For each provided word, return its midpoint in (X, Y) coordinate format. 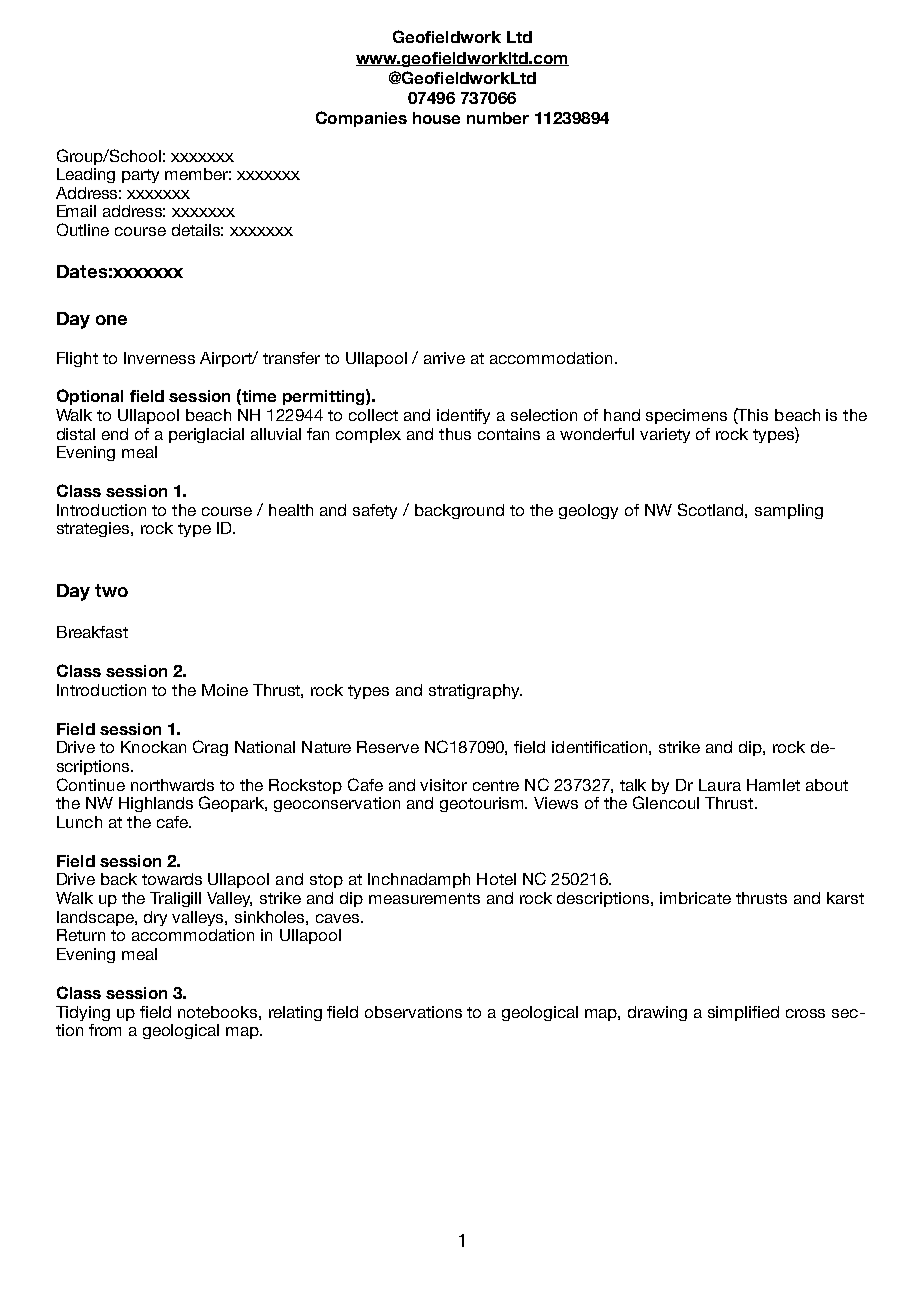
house (436, 118)
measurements (424, 898)
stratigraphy (475, 691)
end (115, 434)
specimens (686, 416)
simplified (743, 1013)
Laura (720, 785)
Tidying (83, 1013)
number (498, 118)
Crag (210, 748)
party (140, 176)
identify (463, 416)
